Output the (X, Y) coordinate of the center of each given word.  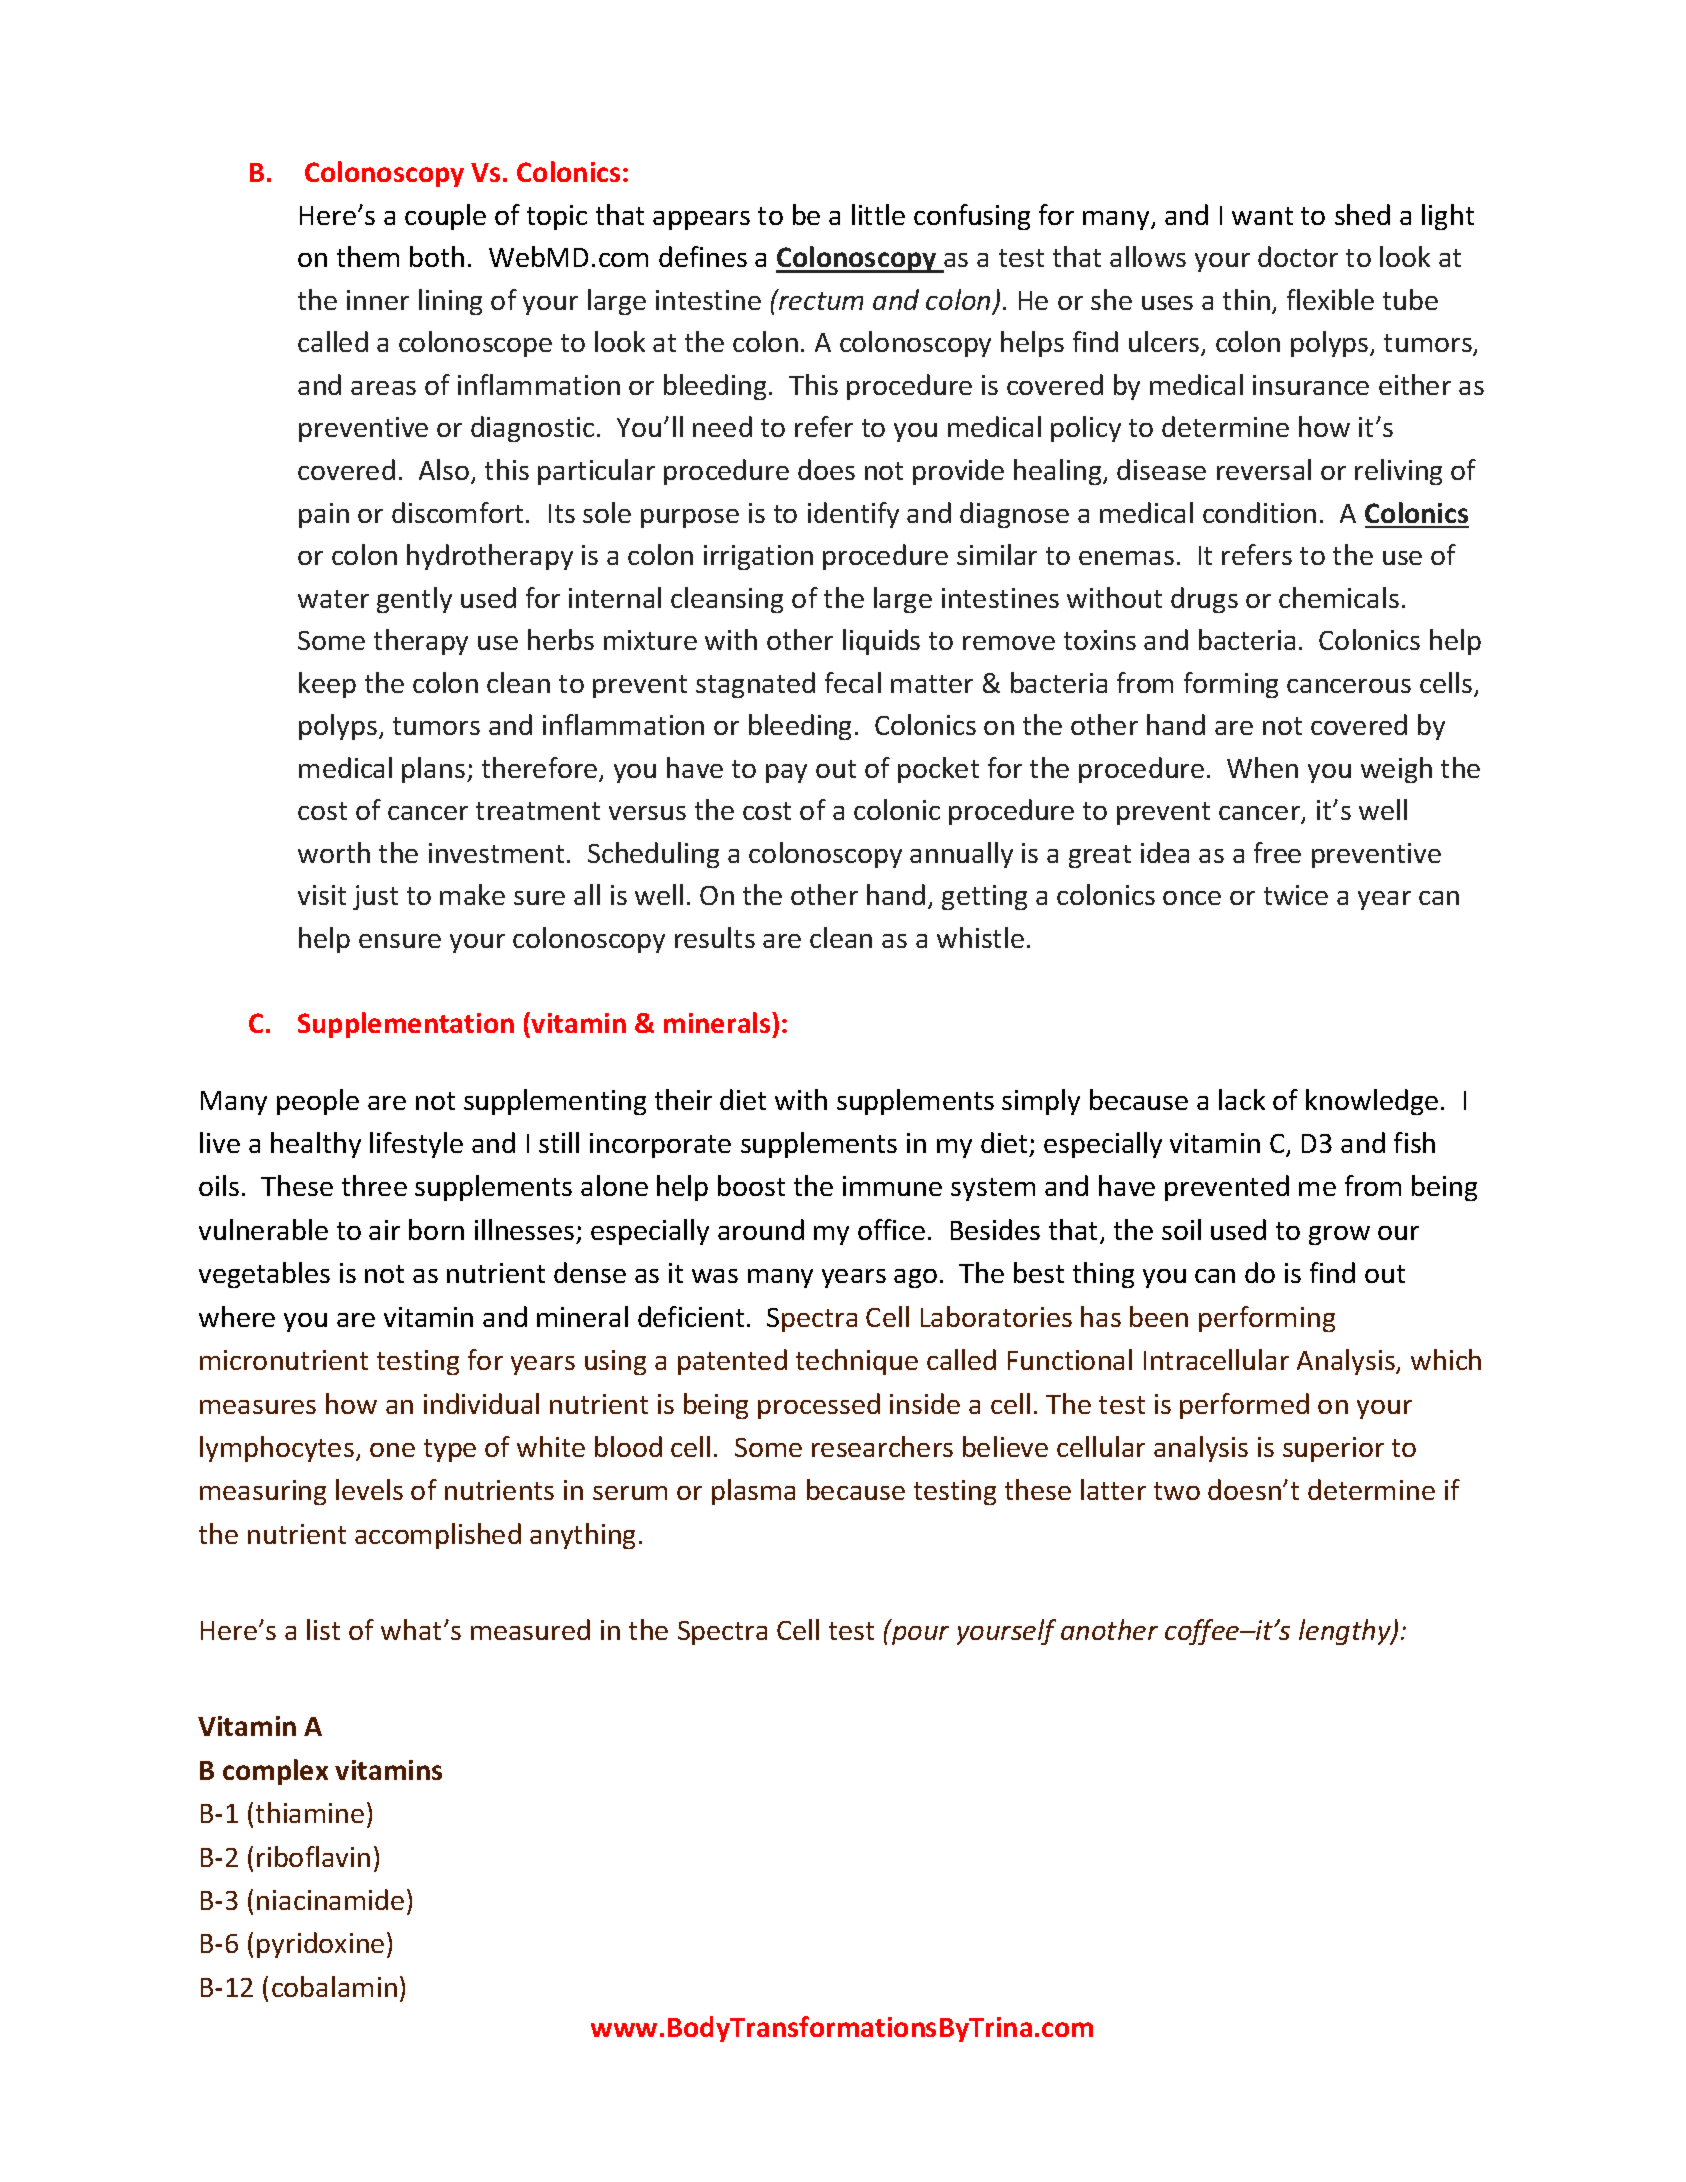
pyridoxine (320, 1945)
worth (334, 852)
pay (786, 773)
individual (481, 1403)
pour (920, 1635)
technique (857, 1362)
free (1277, 852)
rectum (820, 300)
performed (1244, 1406)
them (368, 256)
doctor (1298, 256)
